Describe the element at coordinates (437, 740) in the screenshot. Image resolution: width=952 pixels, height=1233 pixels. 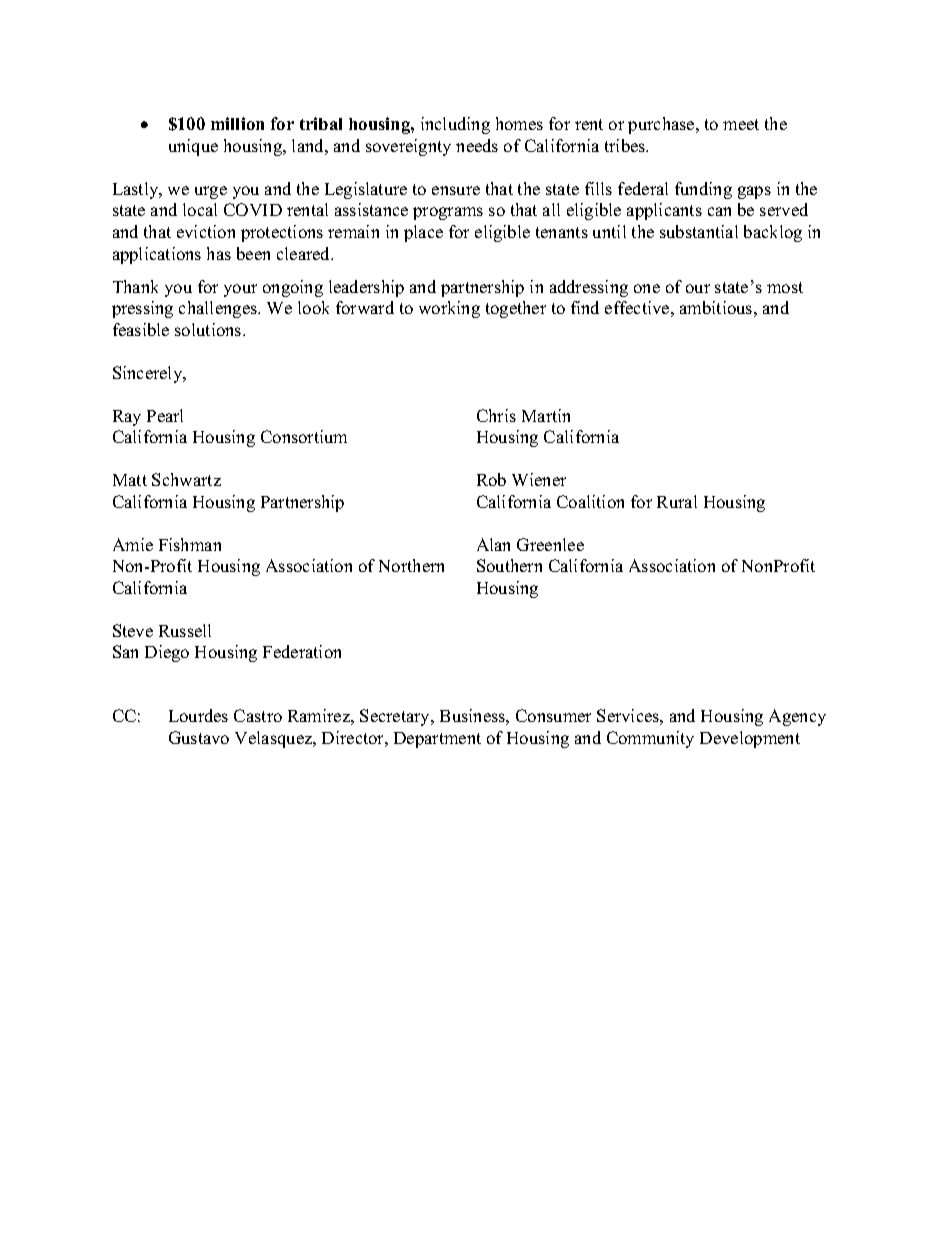
I see `Department` at that location.
